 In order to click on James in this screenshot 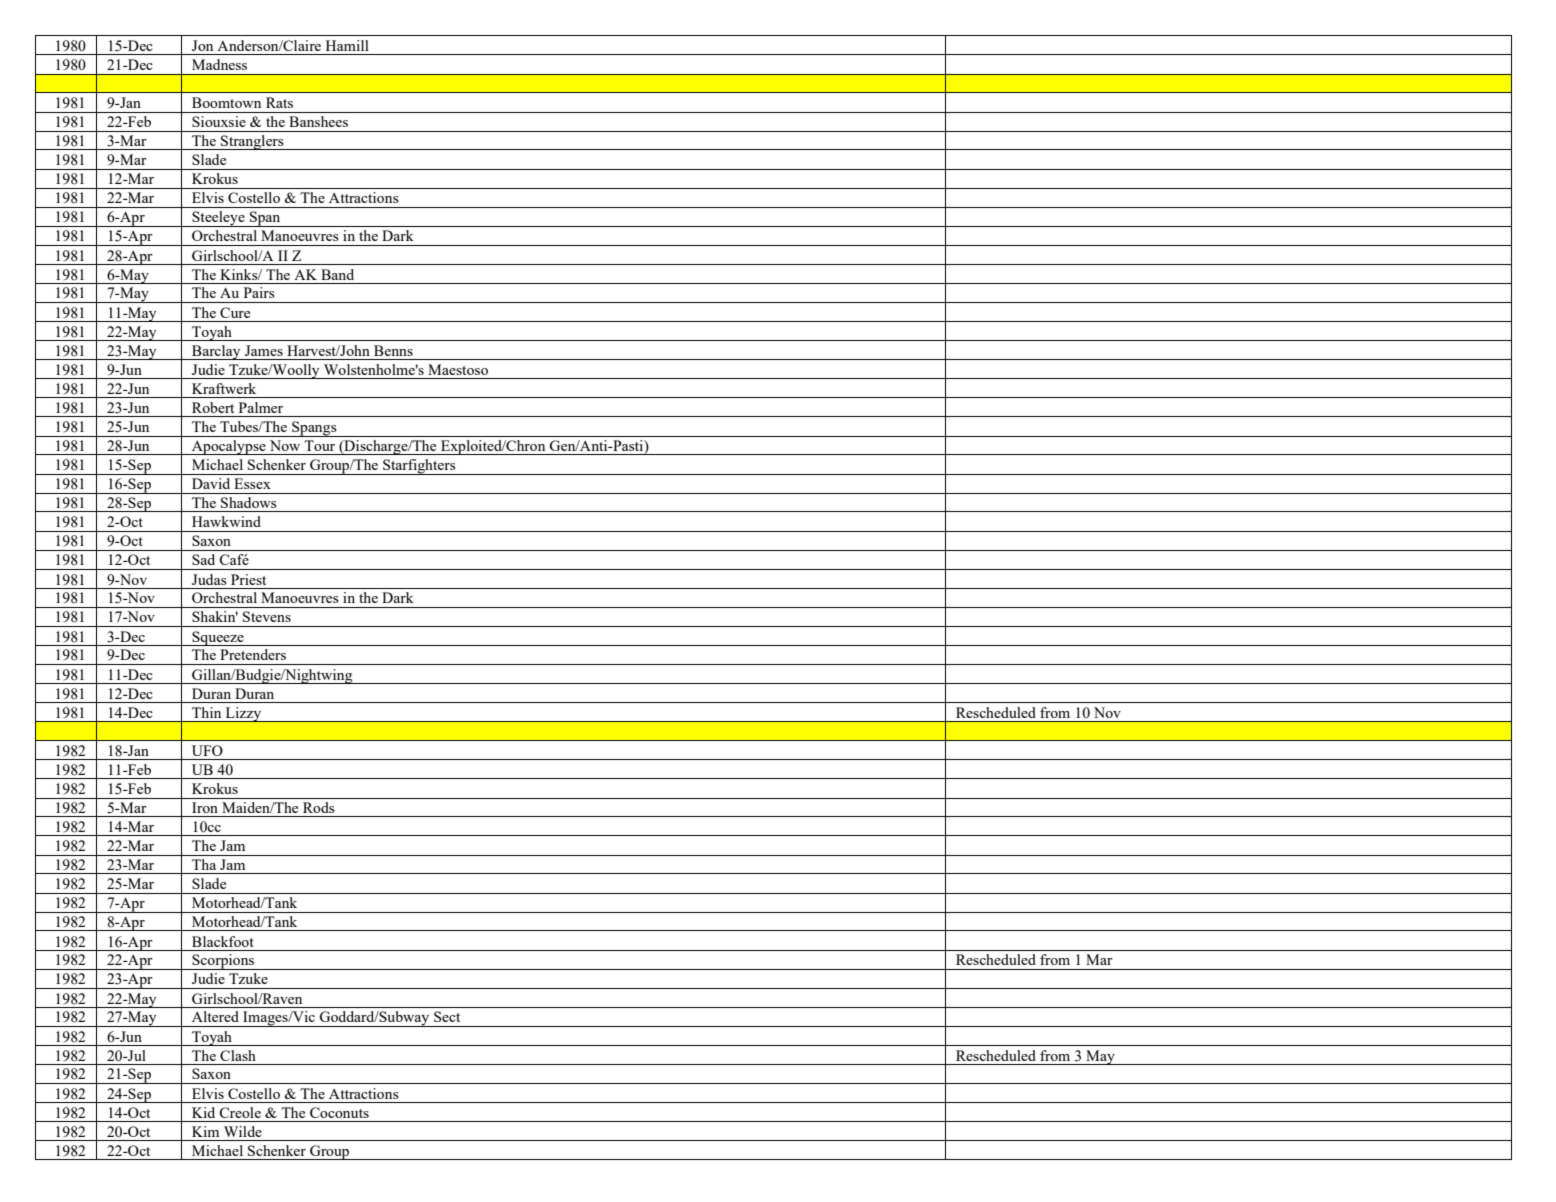, I will do `click(264, 350)`.
